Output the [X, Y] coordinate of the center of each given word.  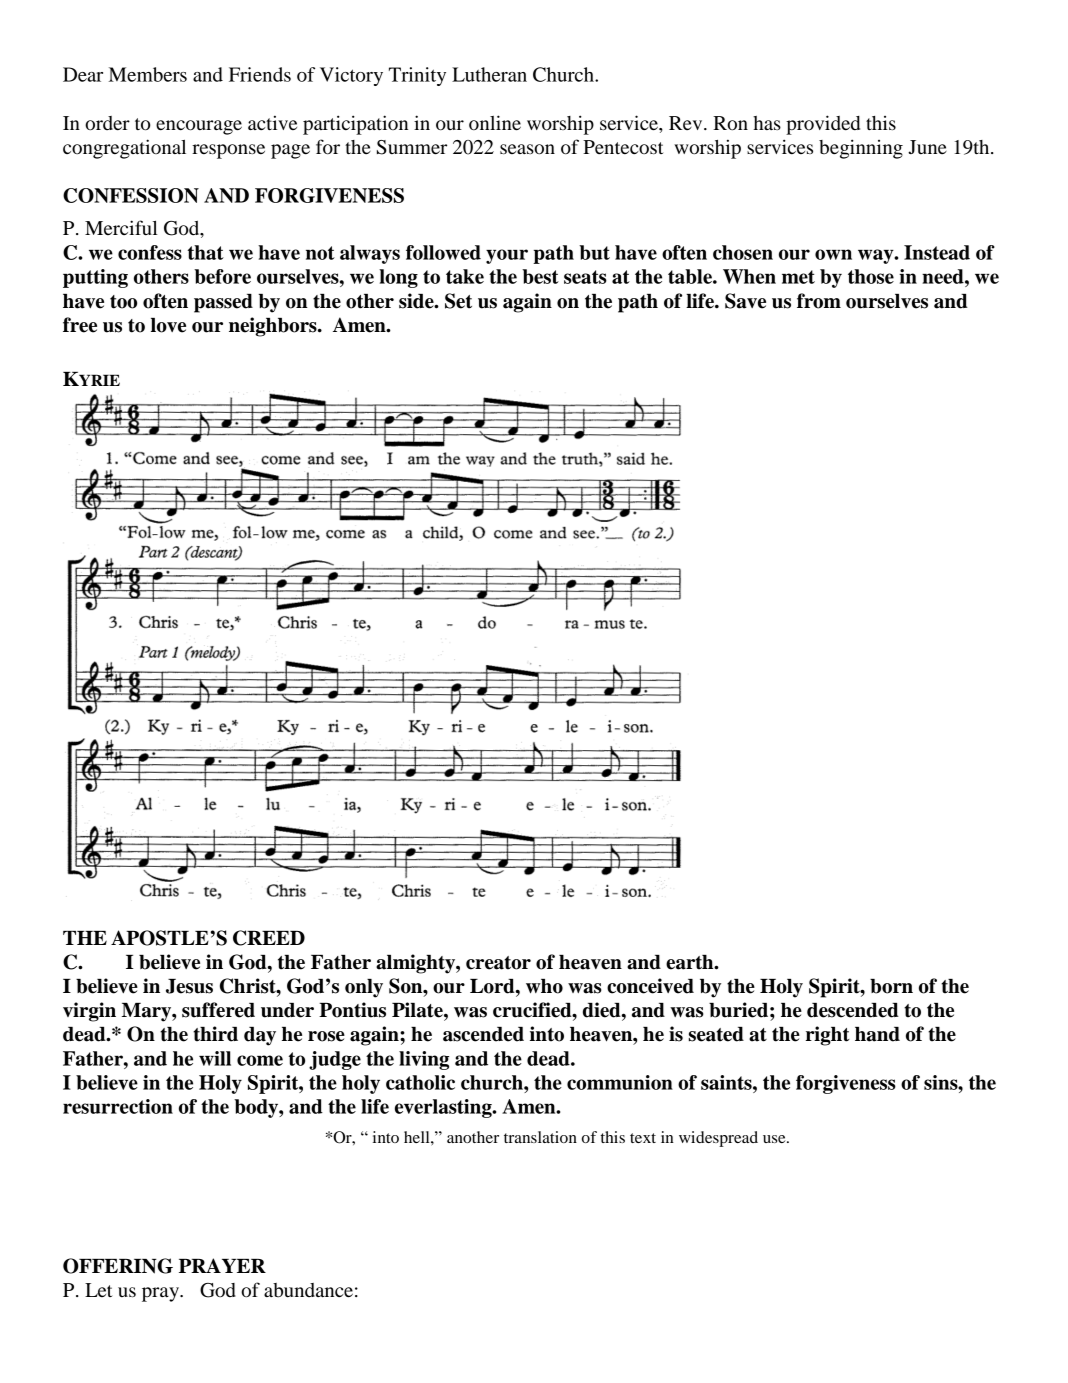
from [819, 301]
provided [823, 125]
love [168, 325]
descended [853, 1010]
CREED [269, 938]
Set [458, 301]
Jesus [189, 986]
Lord [493, 986]
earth [691, 962]
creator [498, 963]
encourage [199, 127]
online [495, 123]
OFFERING [118, 1266]
